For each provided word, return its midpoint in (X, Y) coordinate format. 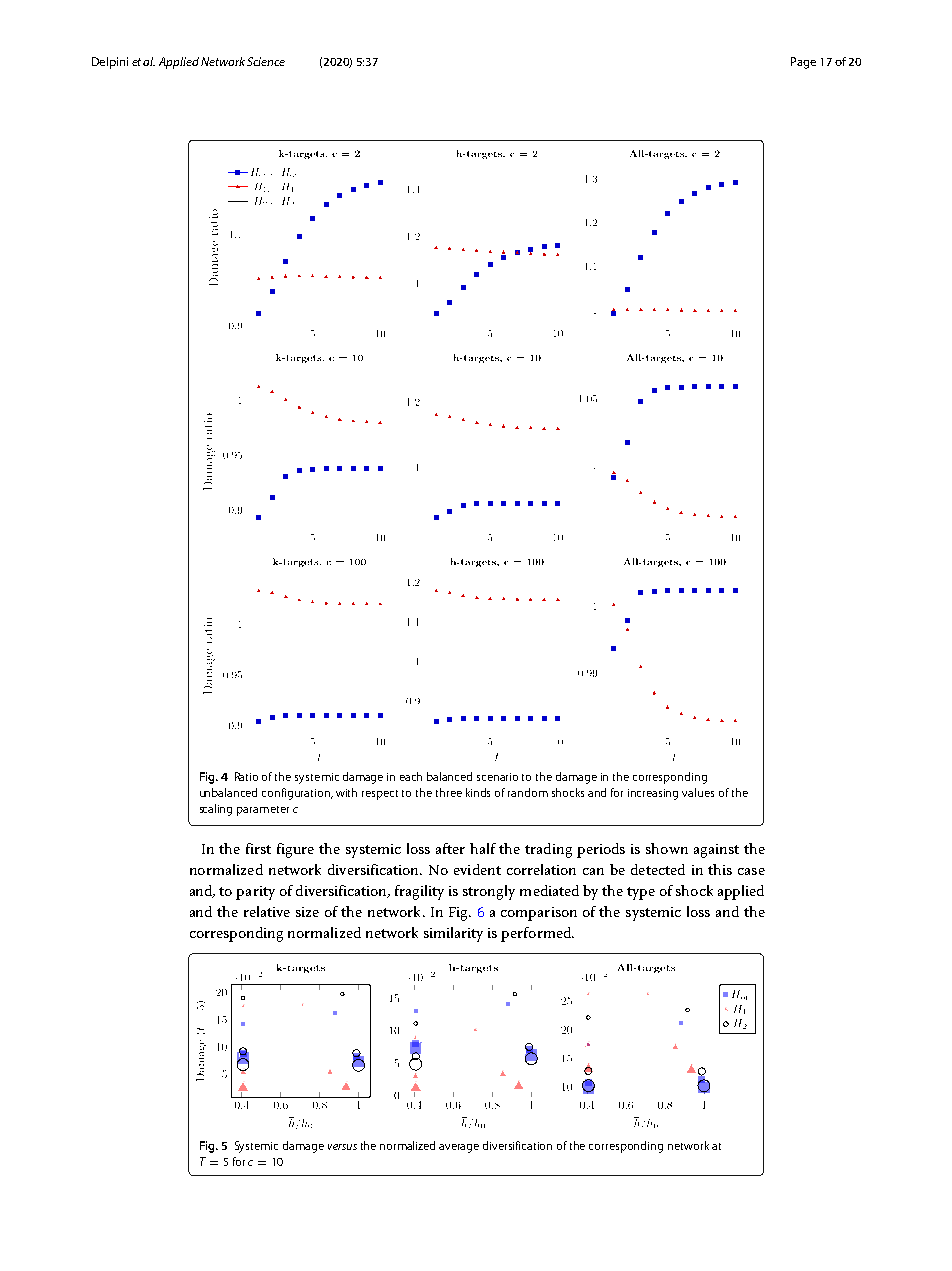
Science (266, 61)
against (716, 851)
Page (803, 63)
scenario (497, 777)
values (698, 792)
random (528, 792)
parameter (263, 811)
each (411, 776)
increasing (653, 794)
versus (342, 1147)
